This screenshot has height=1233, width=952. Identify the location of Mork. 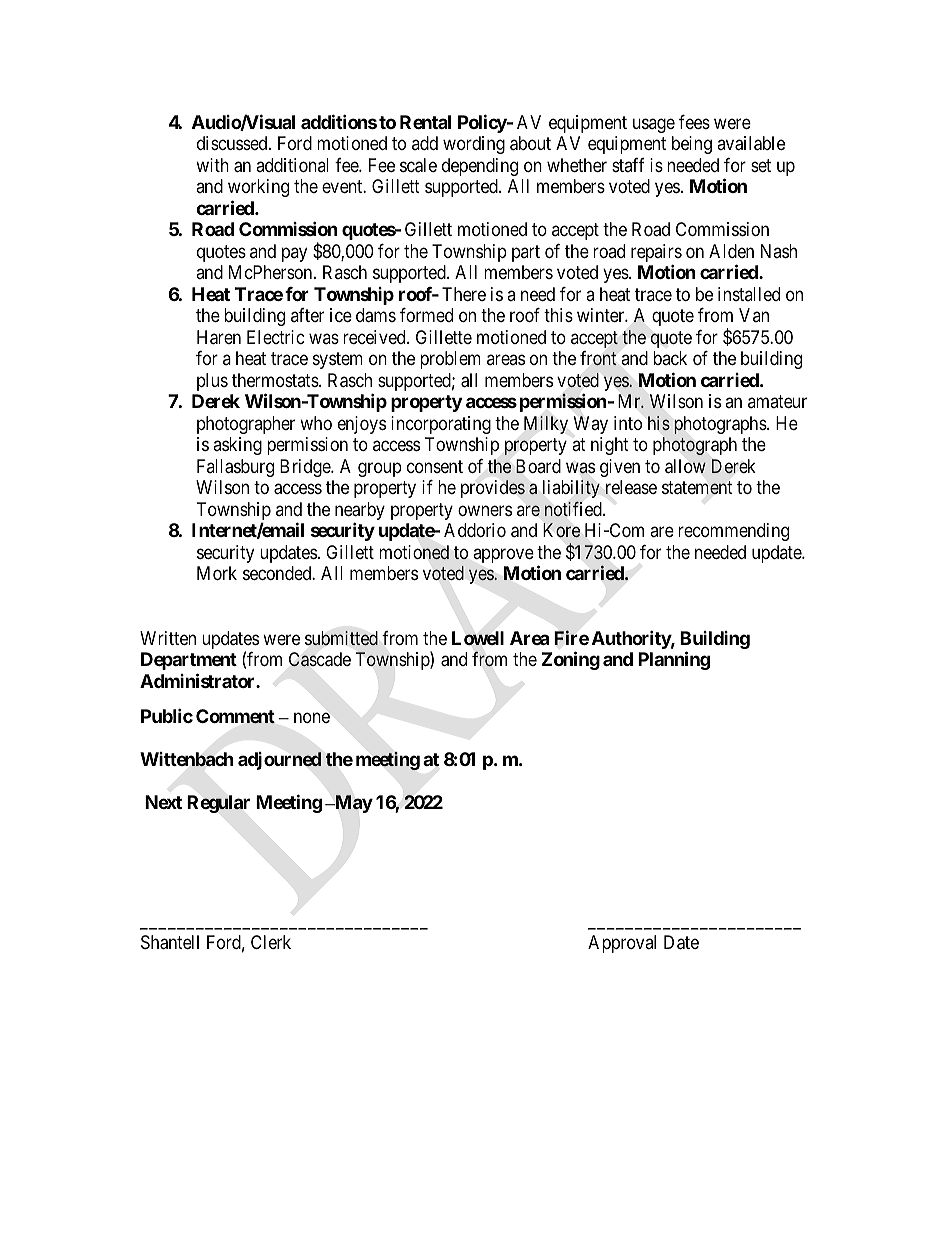
(217, 573).
